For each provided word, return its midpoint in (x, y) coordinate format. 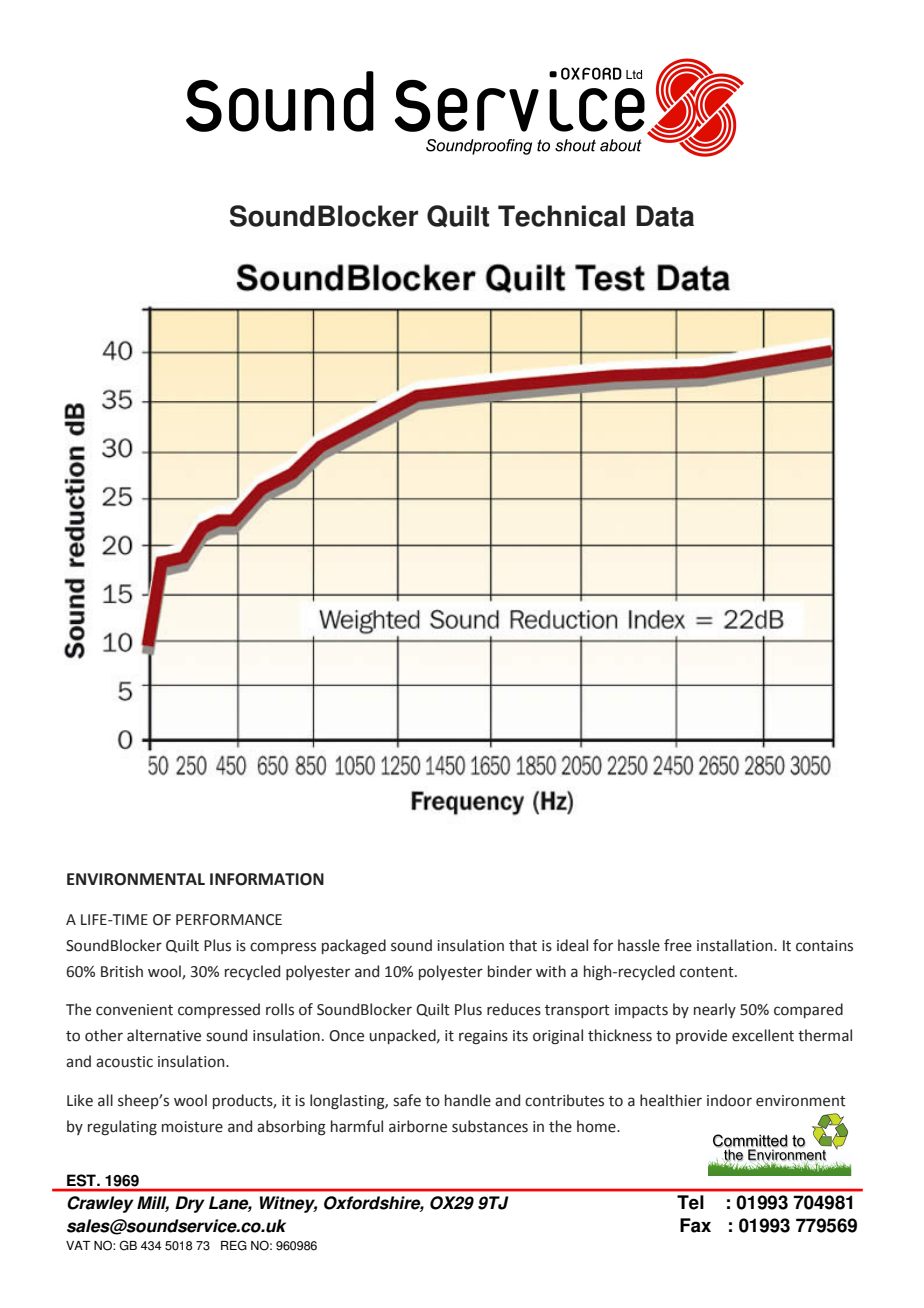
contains (824, 946)
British (122, 971)
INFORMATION (267, 879)
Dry (190, 1204)
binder (510, 971)
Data (665, 216)
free (678, 945)
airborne (418, 1126)
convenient (134, 1010)
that (523, 945)
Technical (561, 216)
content (708, 972)
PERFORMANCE (229, 920)
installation (736, 945)
